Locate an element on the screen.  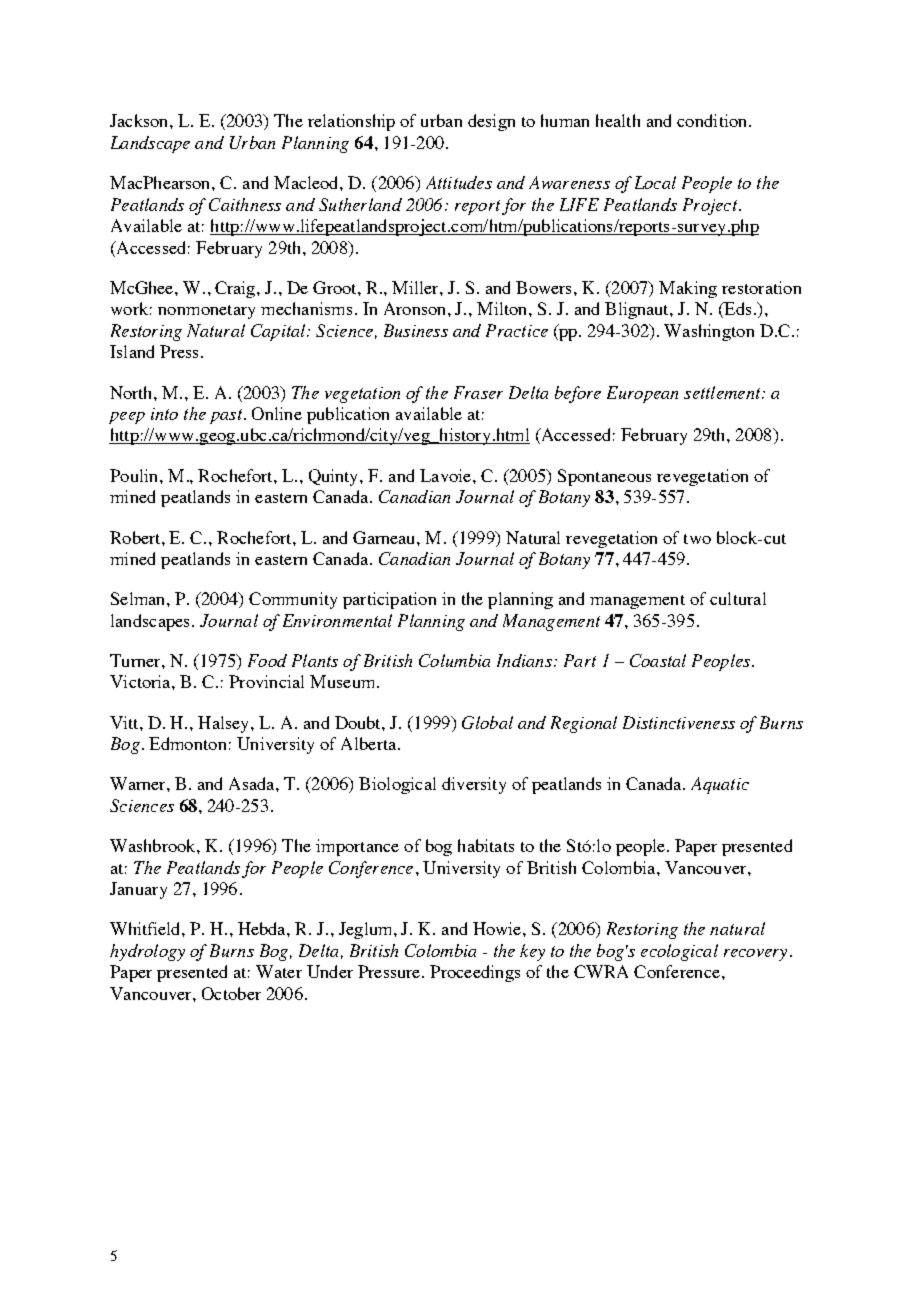
nonmonetary is located at coordinates (206, 312).
